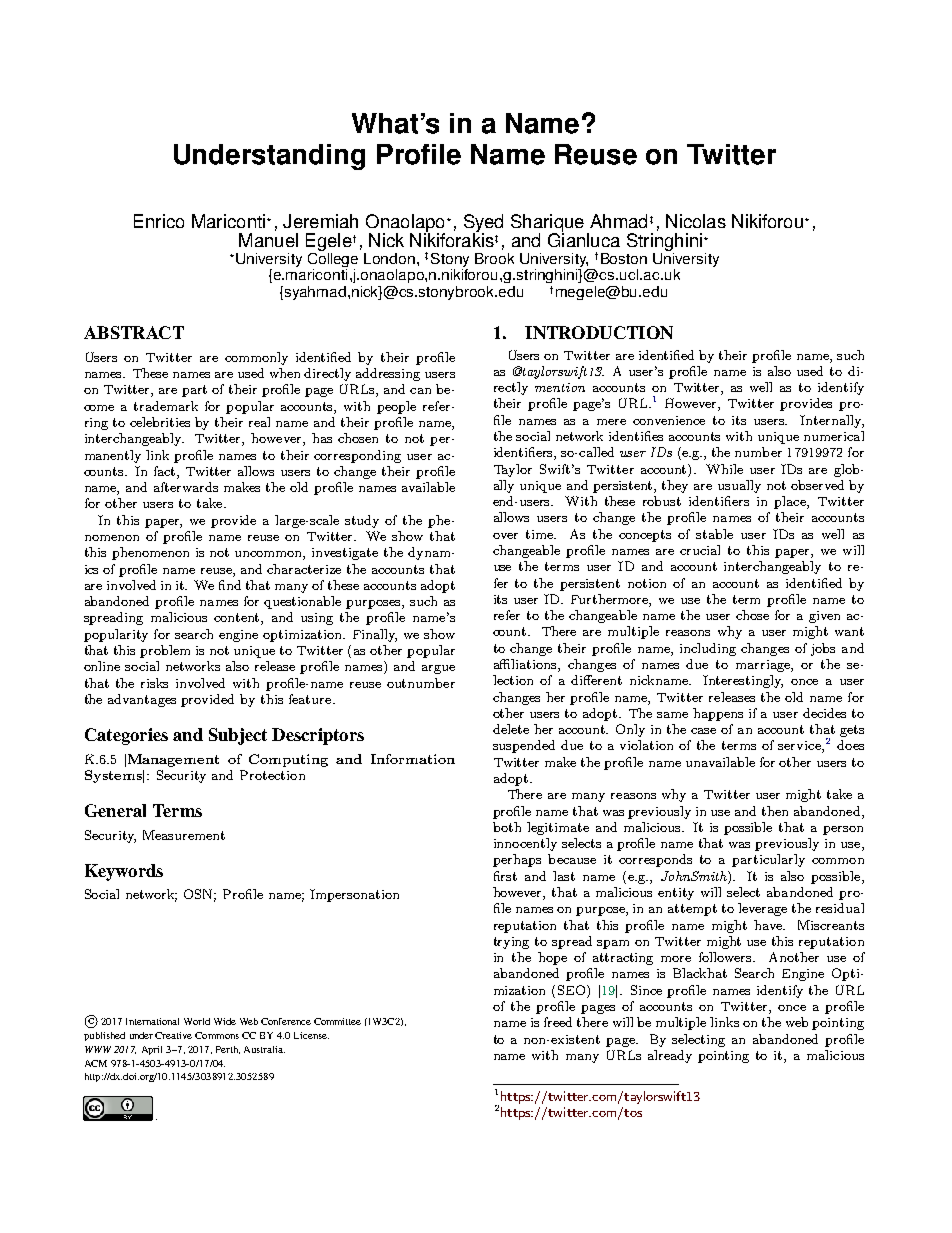 Image resolution: width=952 pixels, height=1233 pixels. What do you see at coordinates (483, 224) in the screenshot?
I see `Syed` at bounding box center [483, 224].
